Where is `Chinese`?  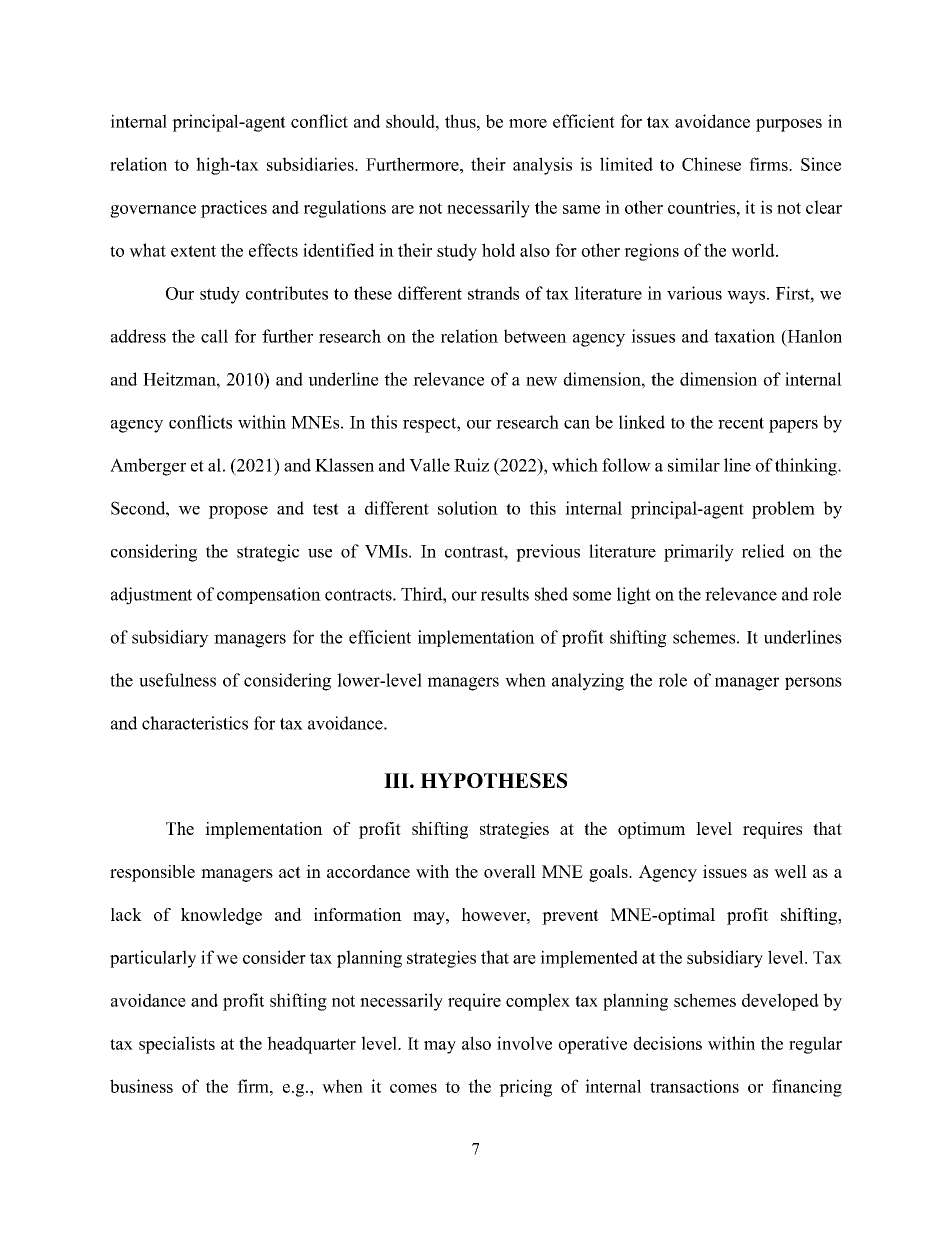 Chinese is located at coordinates (711, 164).
